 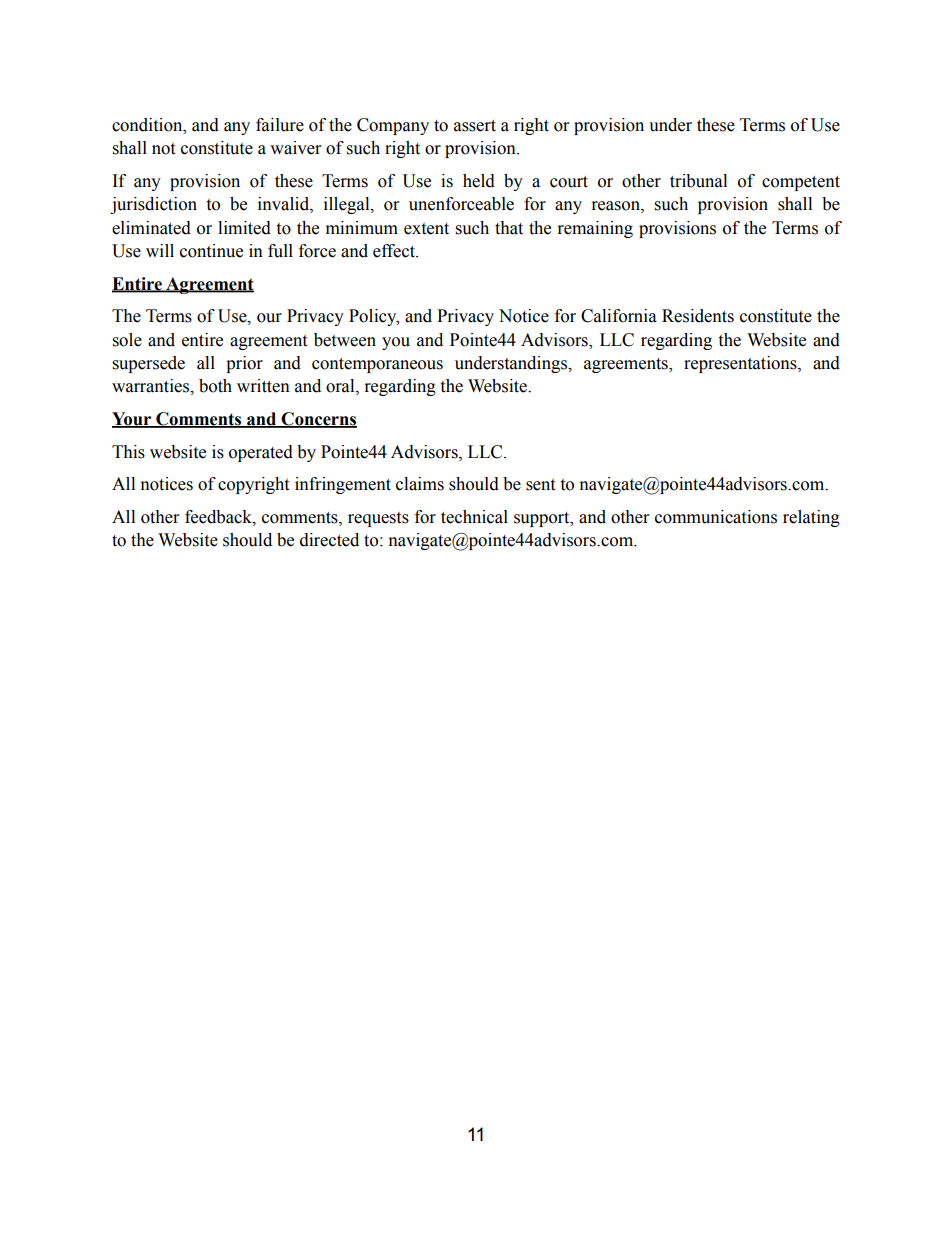 What do you see at coordinates (374, 317) in the screenshot?
I see `Policy` at bounding box center [374, 317].
